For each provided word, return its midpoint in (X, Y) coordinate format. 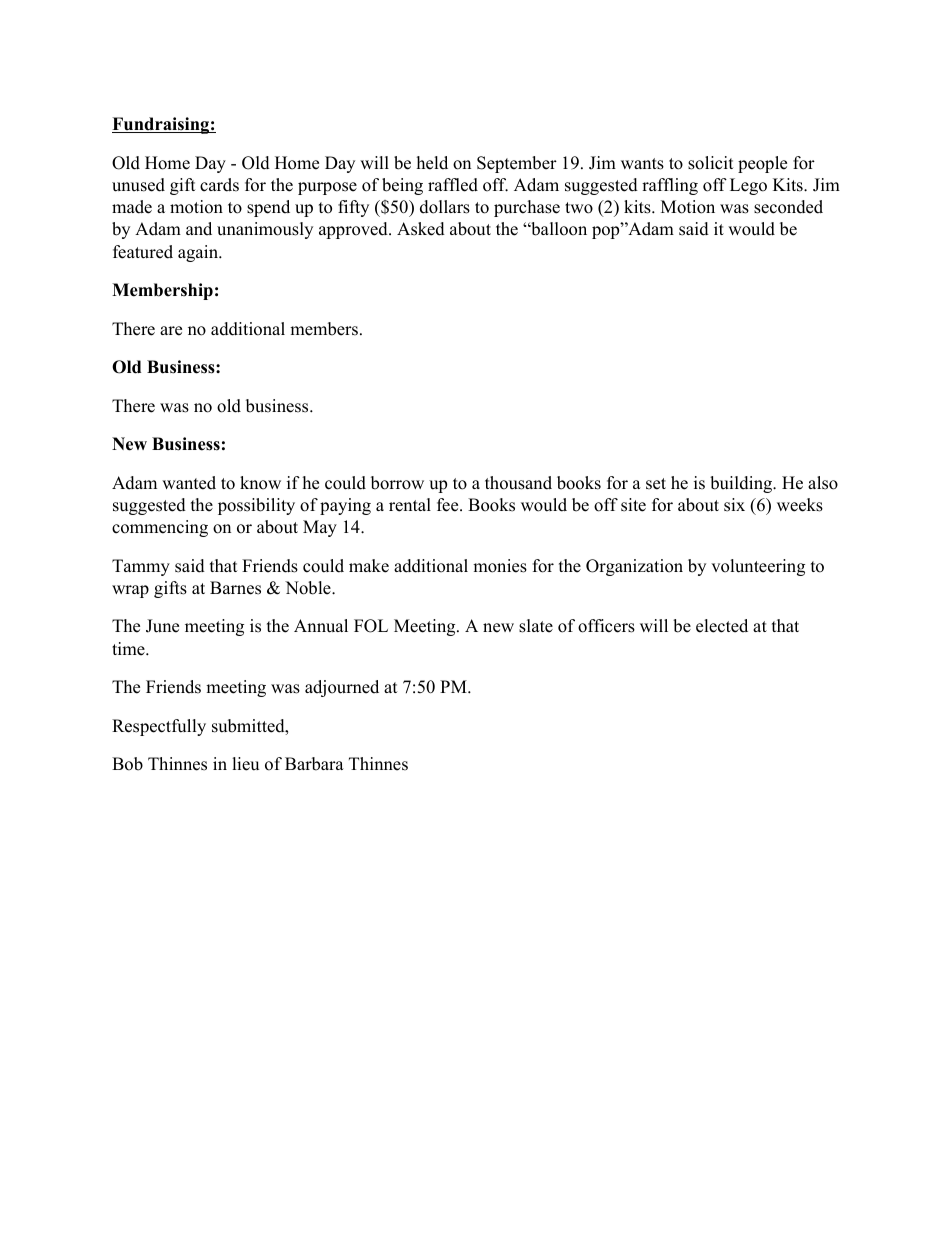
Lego (748, 186)
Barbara (314, 764)
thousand (518, 483)
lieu (245, 764)
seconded (788, 207)
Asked (421, 229)
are (171, 331)
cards (219, 185)
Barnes (235, 588)
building (742, 484)
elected (722, 626)
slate (536, 626)
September (517, 164)
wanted (189, 483)
